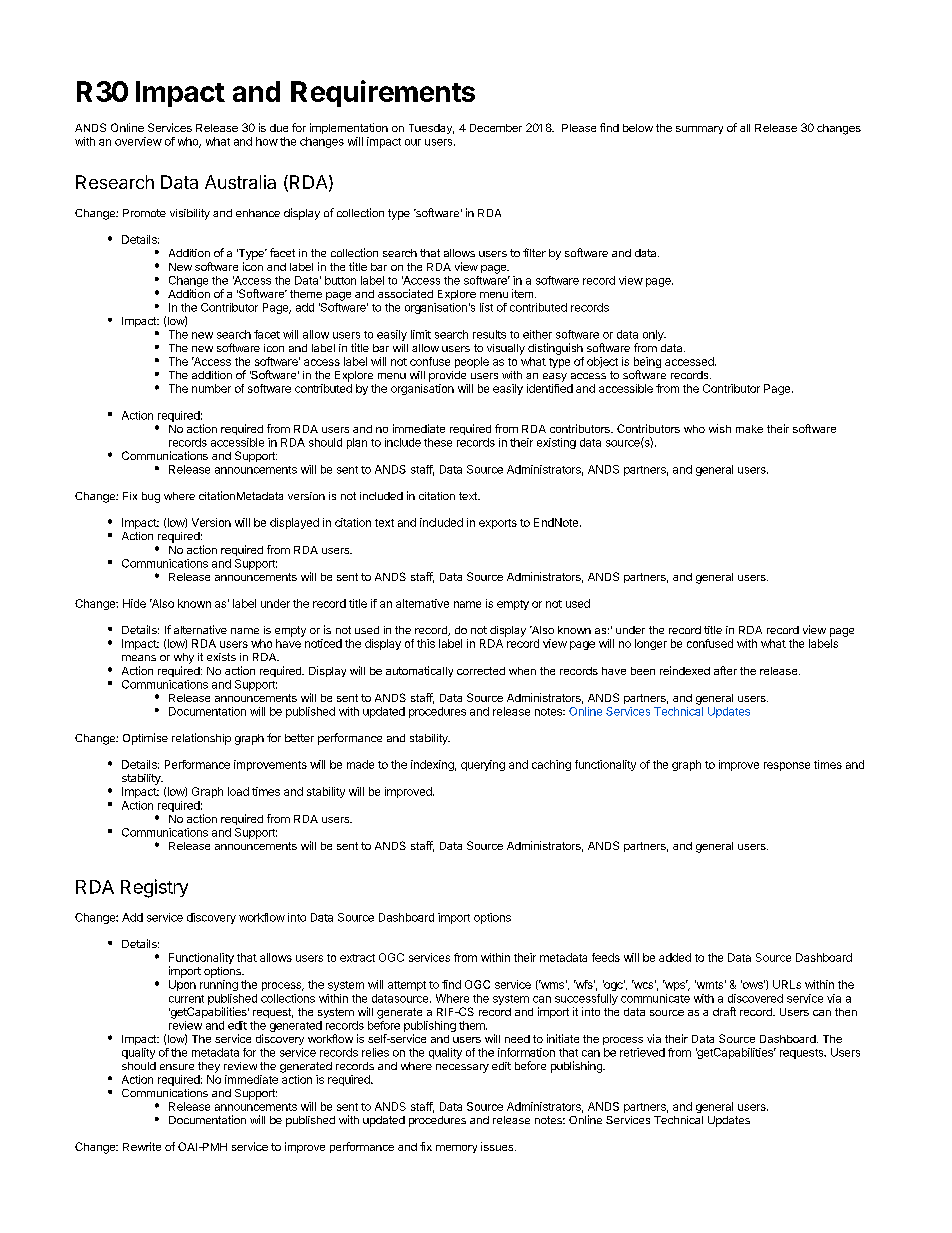  I want to click on after, so click(725, 670).
